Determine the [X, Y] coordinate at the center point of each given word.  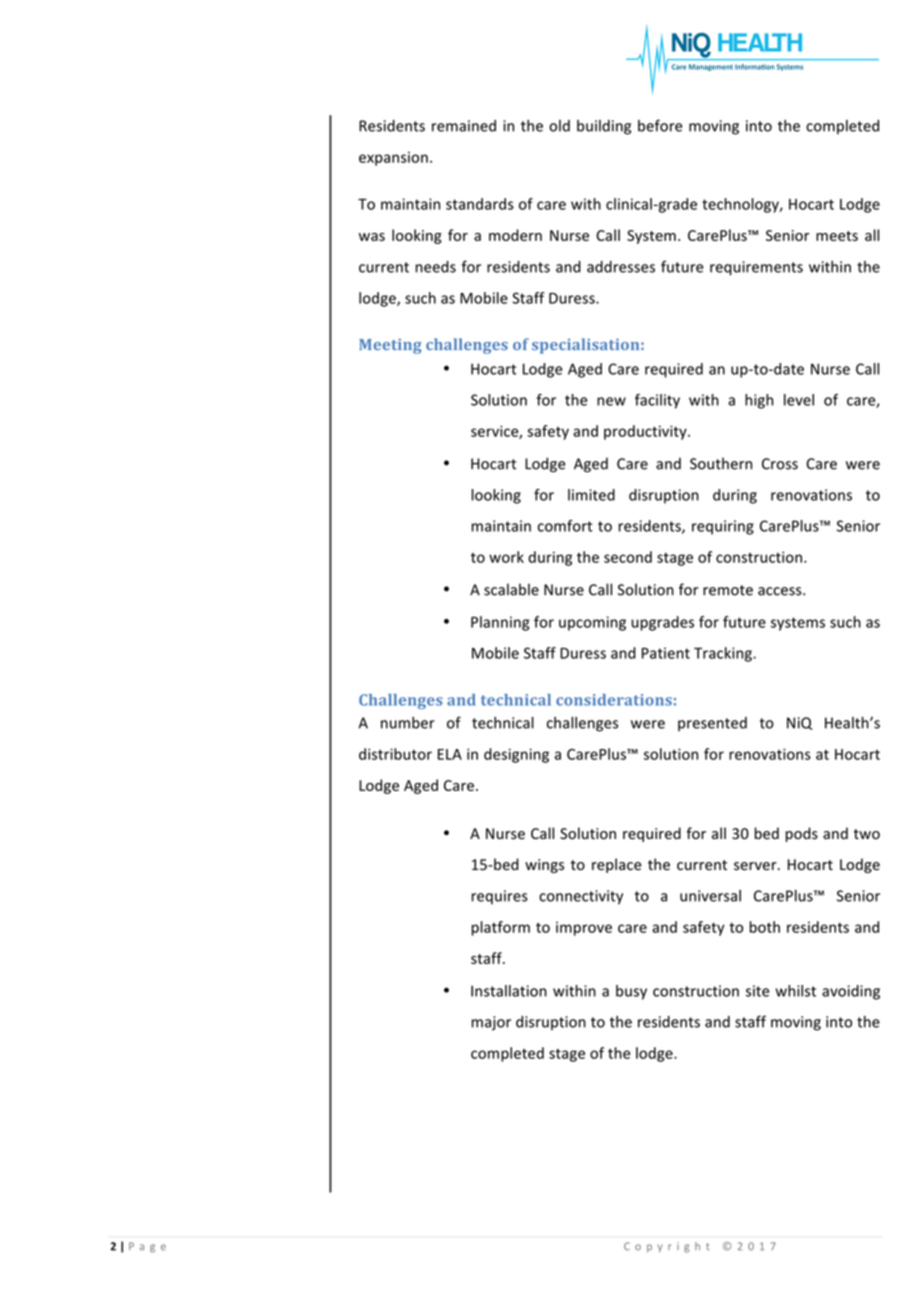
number [408, 723]
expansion [393, 159]
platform [501, 928]
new [611, 401]
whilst [796, 991]
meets [837, 236]
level [799, 400]
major [491, 1023]
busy [631, 992]
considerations [614, 700]
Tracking [724, 654]
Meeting [390, 346]
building [604, 127]
